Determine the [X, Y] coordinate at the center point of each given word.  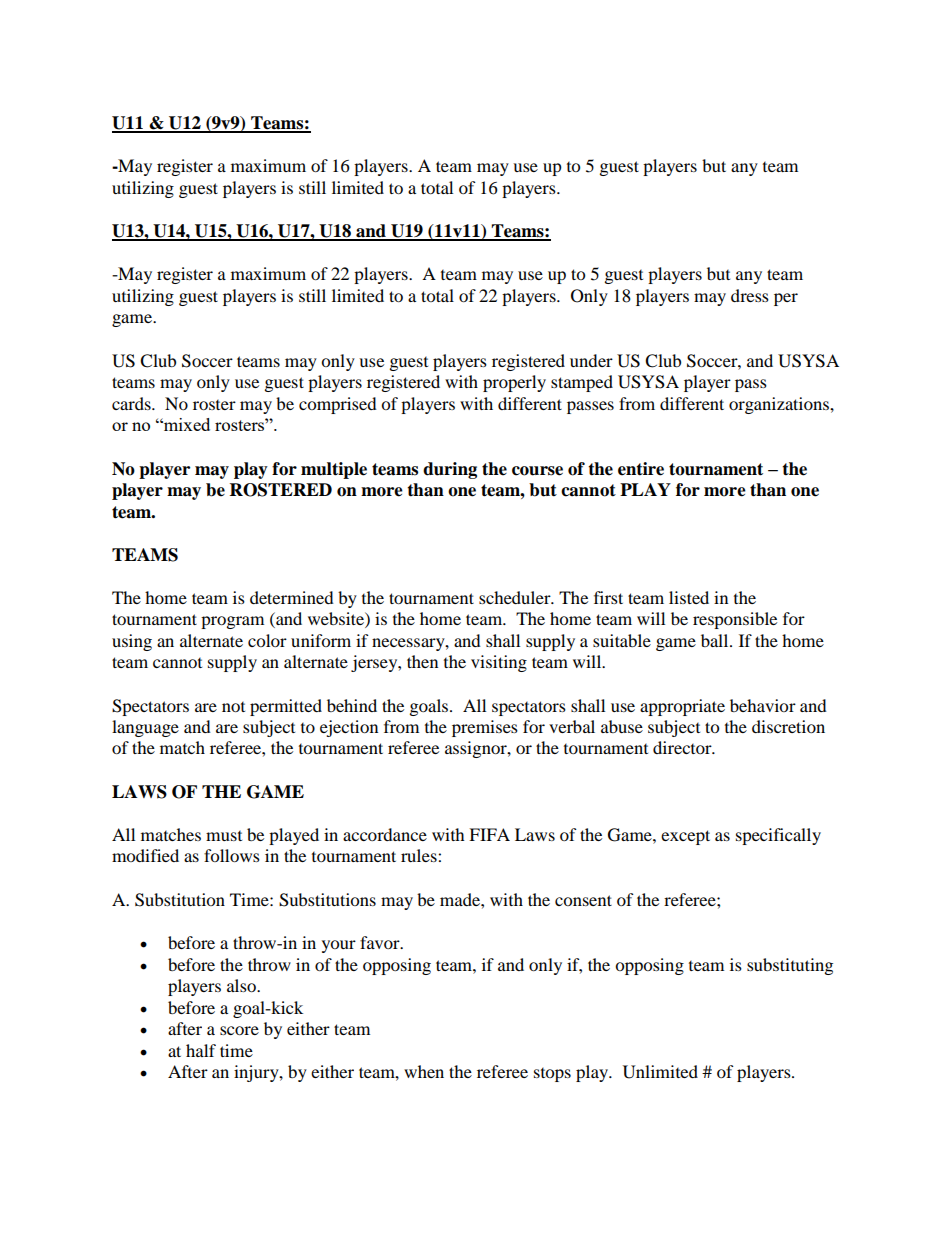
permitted [286, 707]
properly [514, 383]
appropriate [682, 707]
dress [750, 295]
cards [132, 403]
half [201, 1050]
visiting [499, 663]
